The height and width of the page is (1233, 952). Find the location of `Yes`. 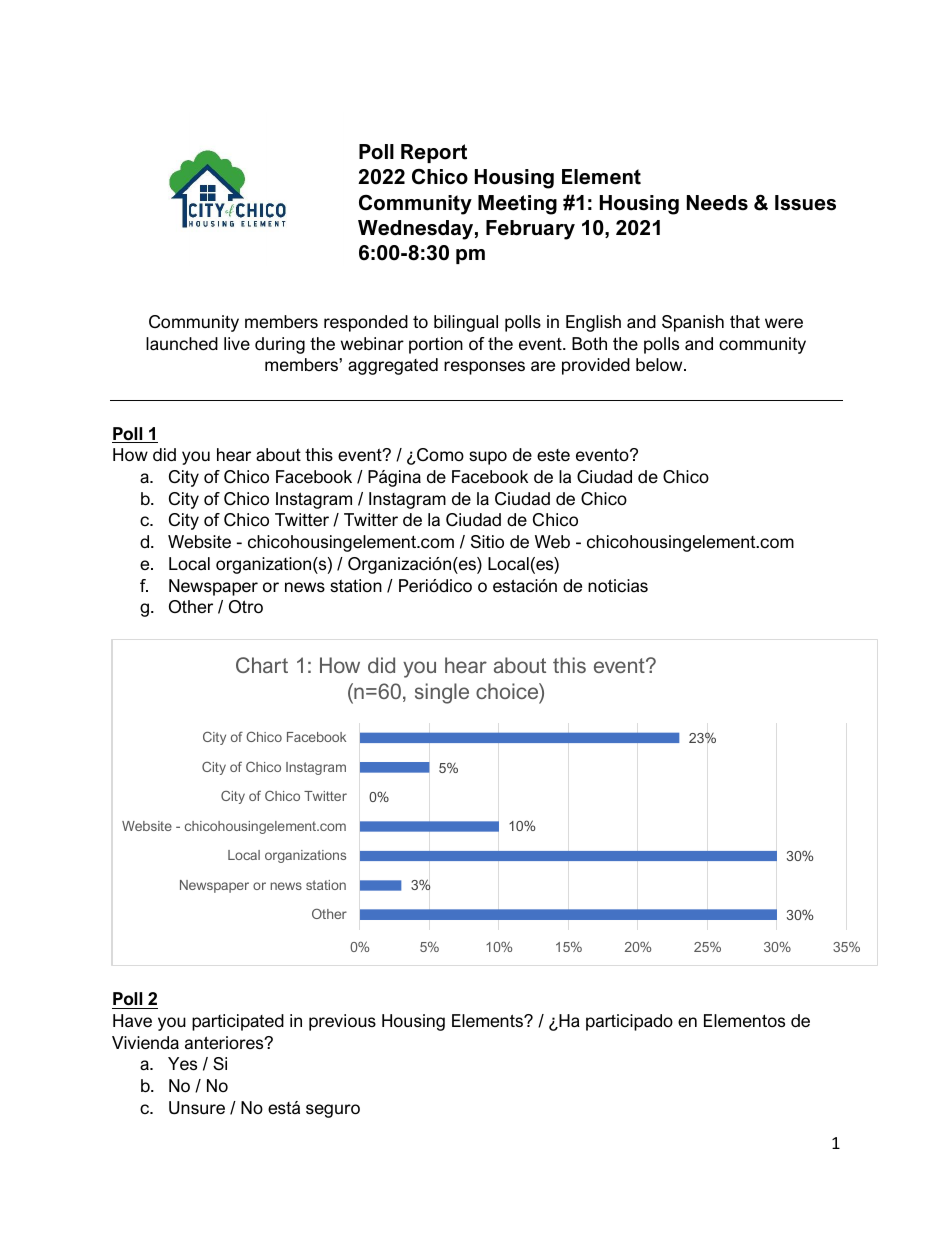

Yes is located at coordinates (182, 1063).
